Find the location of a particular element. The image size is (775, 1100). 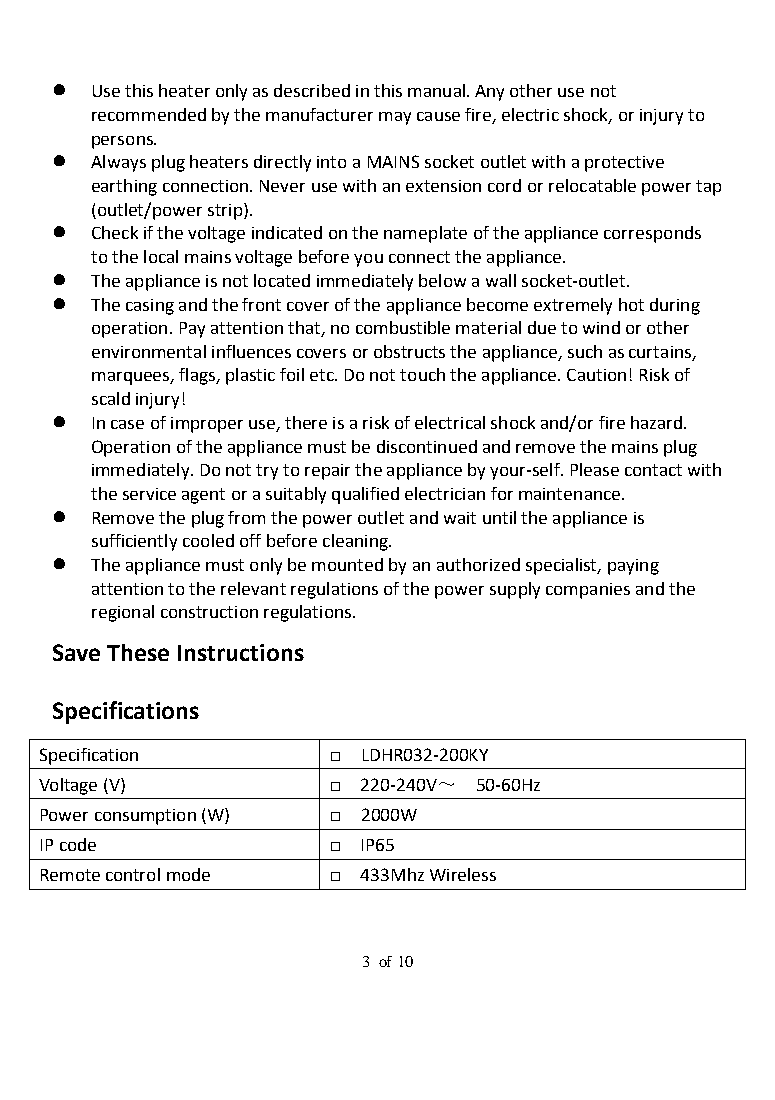

may is located at coordinates (395, 118).
